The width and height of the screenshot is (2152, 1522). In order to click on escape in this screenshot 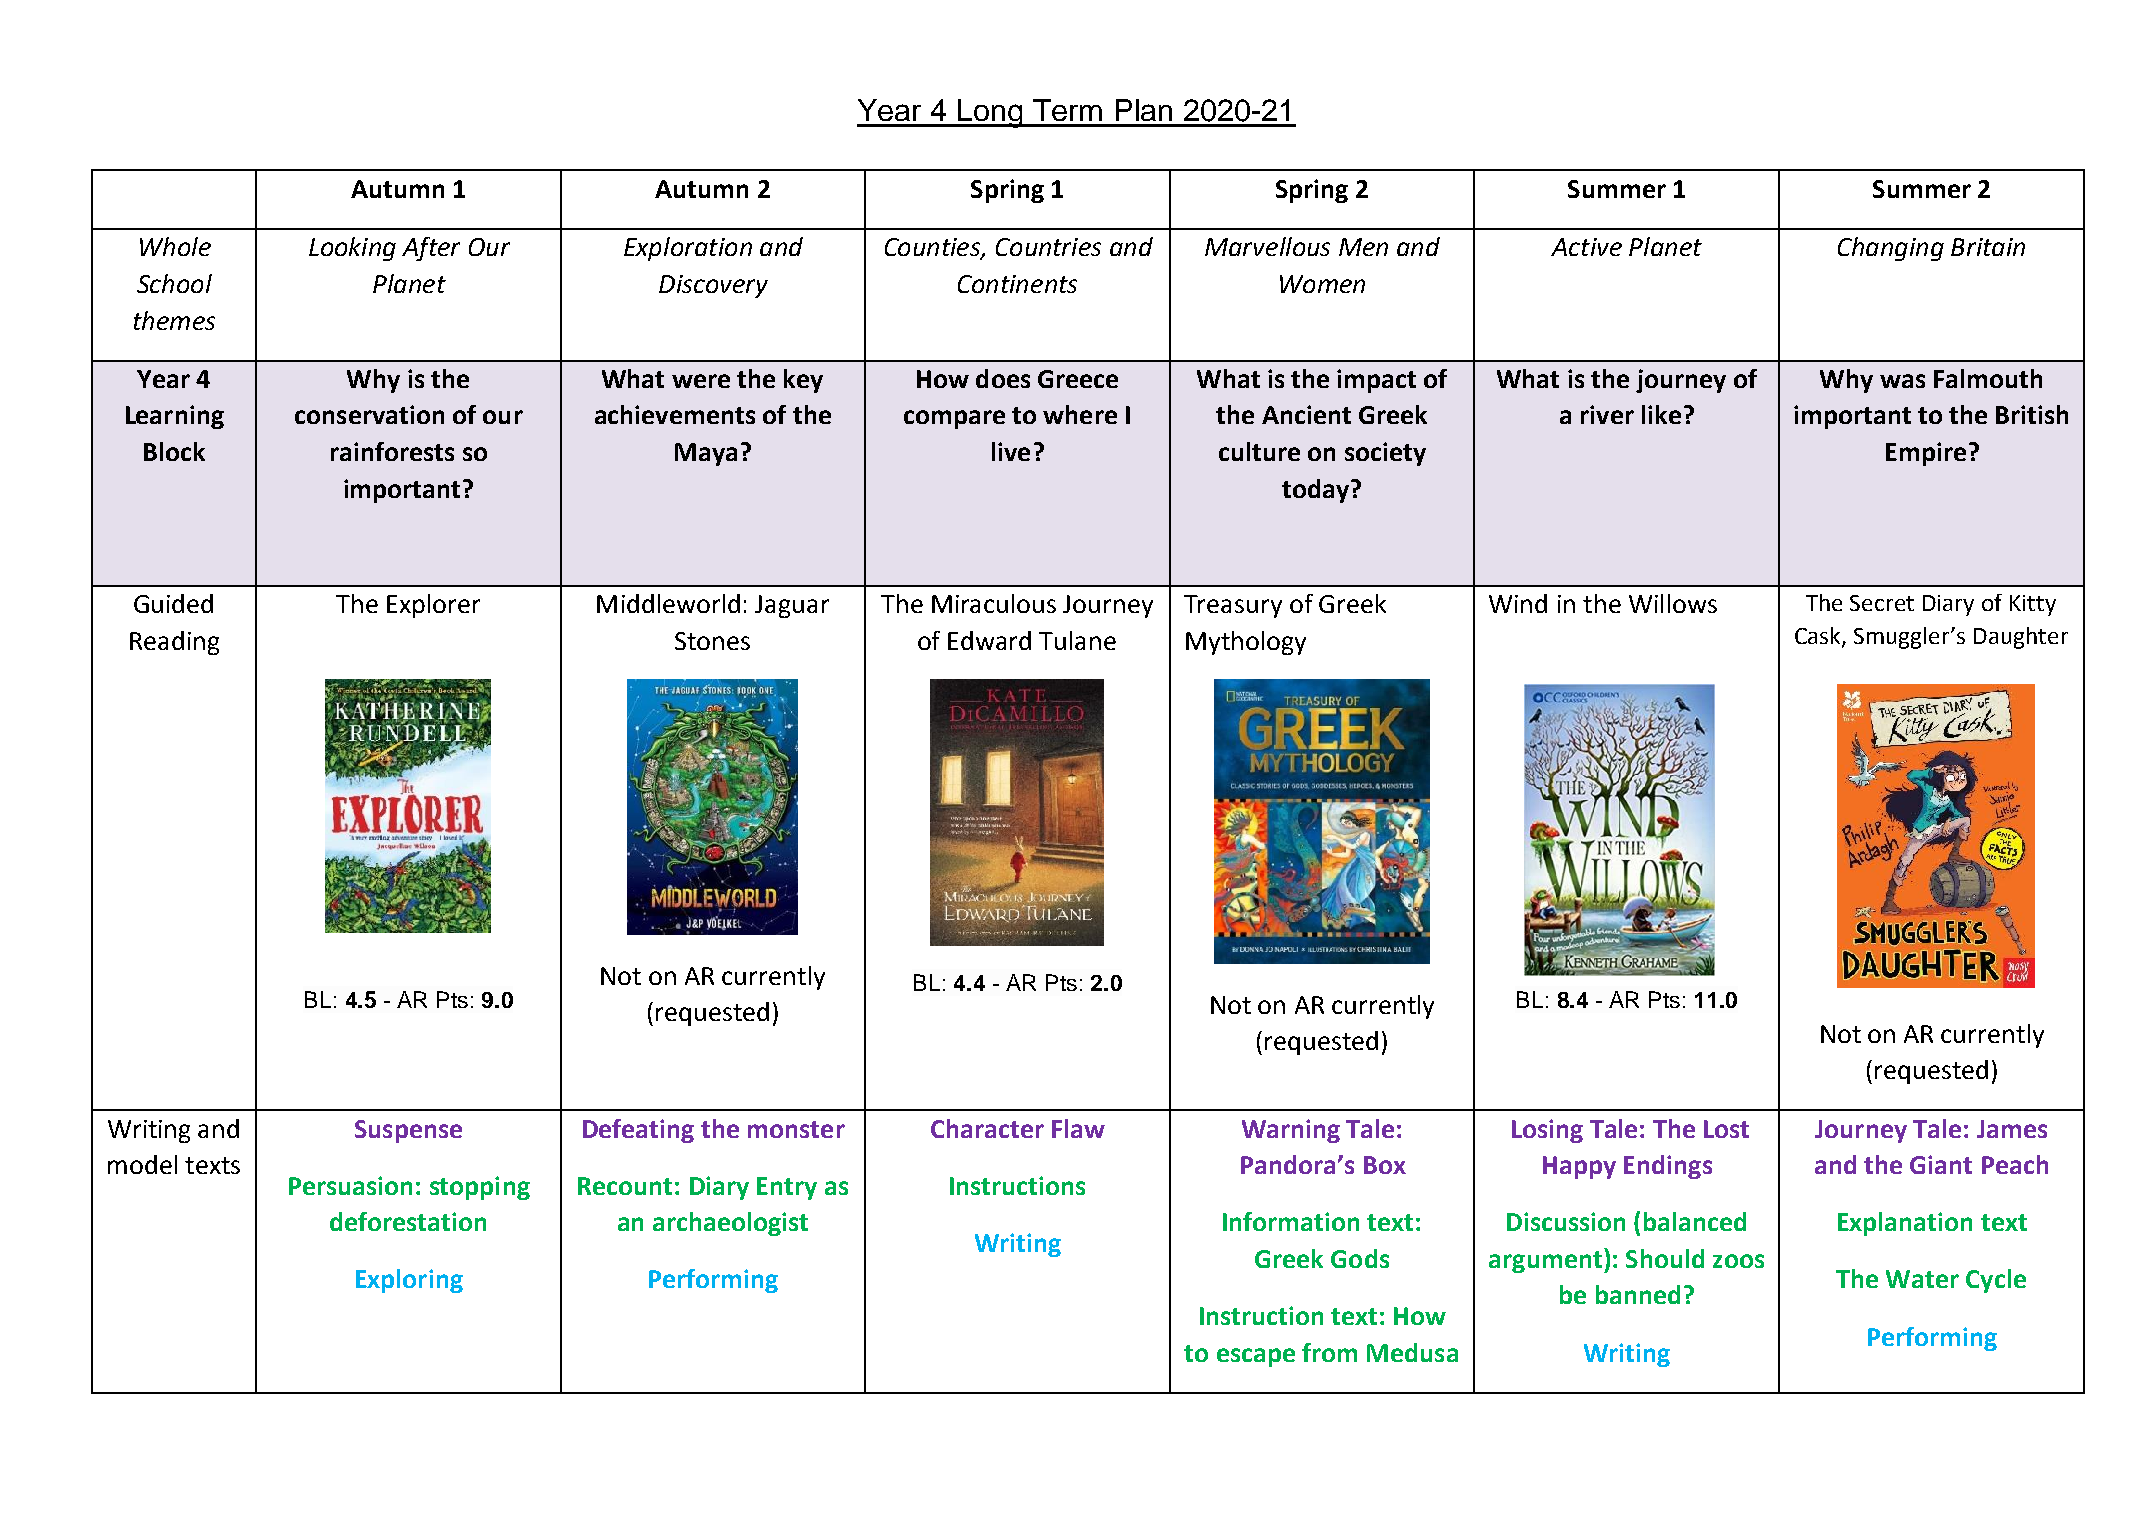, I will do `click(1256, 1357)`.
